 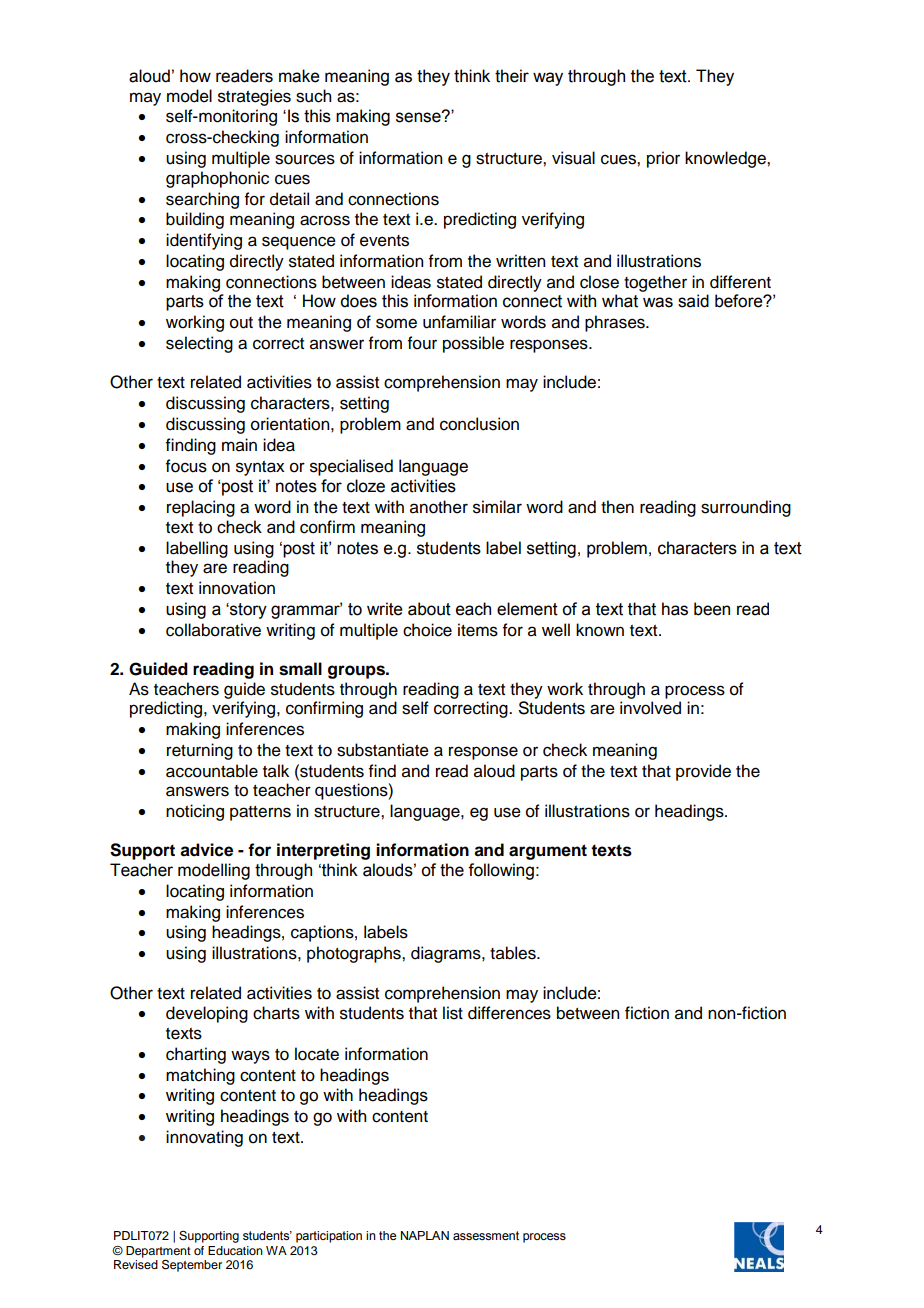 What do you see at coordinates (201, 508) in the screenshot?
I see `replacing` at bounding box center [201, 508].
